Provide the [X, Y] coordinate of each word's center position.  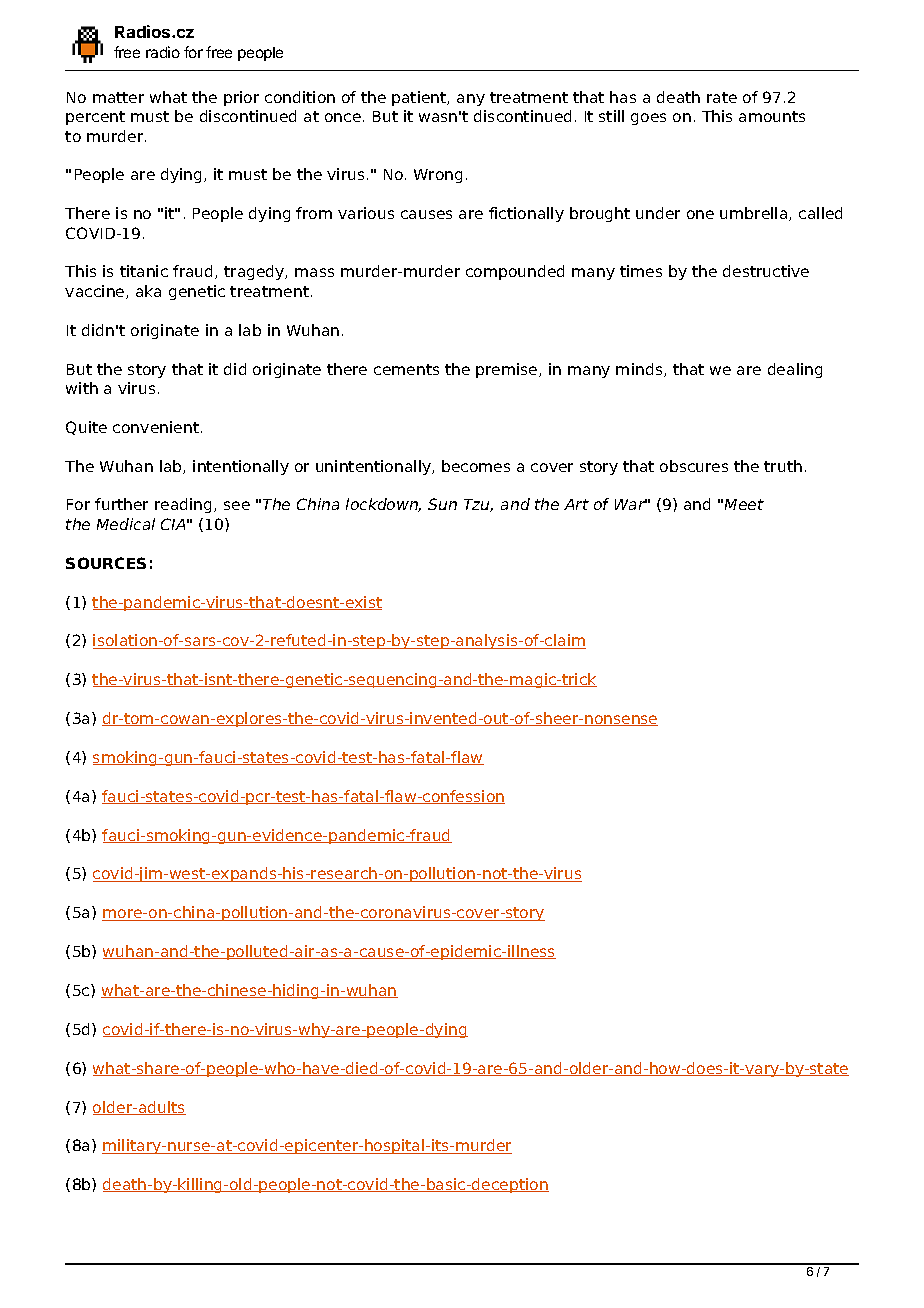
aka [148, 291]
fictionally [526, 214]
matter [118, 97]
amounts [772, 116]
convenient [156, 427]
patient [420, 98]
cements [406, 369]
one [700, 214]
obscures [694, 466]
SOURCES [106, 563]
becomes [476, 466]
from [314, 213]
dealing [795, 370]
